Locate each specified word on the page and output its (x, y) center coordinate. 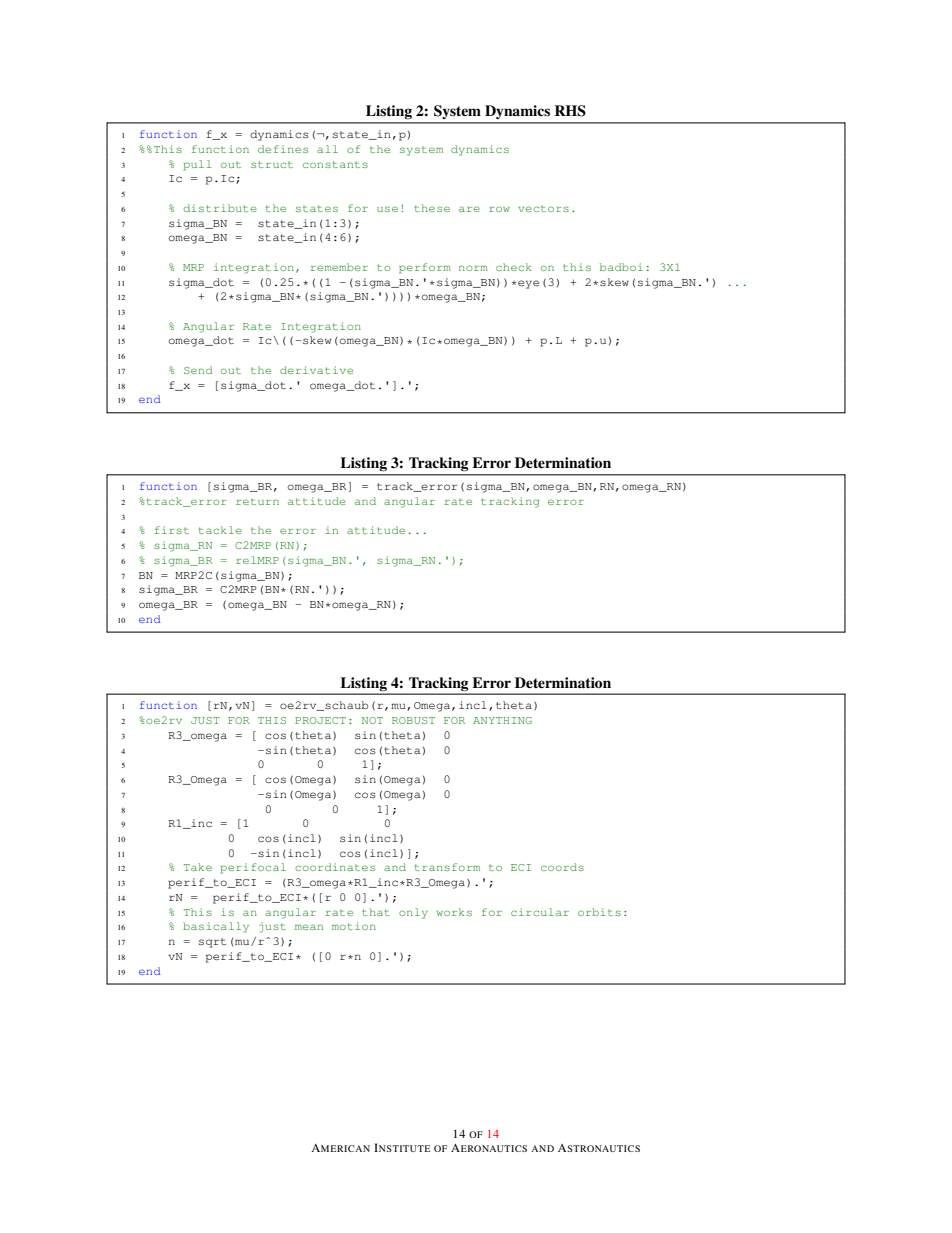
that (376, 912)
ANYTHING (502, 720)
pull (198, 165)
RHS (570, 111)
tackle (220, 530)
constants (335, 164)
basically (216, 927)
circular (540, 912)
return (257, 501)
